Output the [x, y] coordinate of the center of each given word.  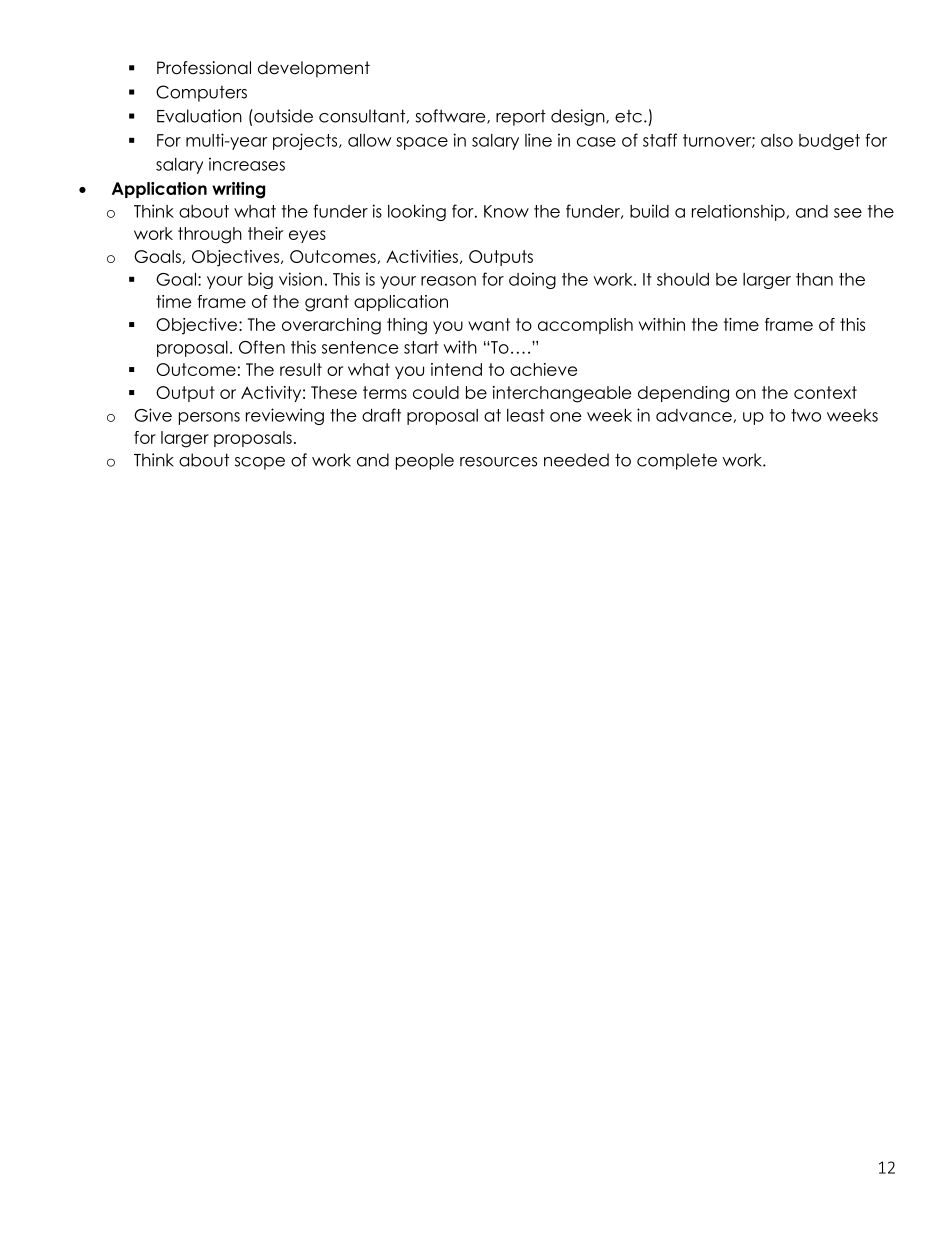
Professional [204, 68]
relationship [739, 212]
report [521, 118]
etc [628, 116]
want [489, 324]
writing [238, 190]
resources [498, 462]
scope [260, 463]
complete [677, 461]
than [814, 279]
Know [506, 211]
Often [262, 347]
